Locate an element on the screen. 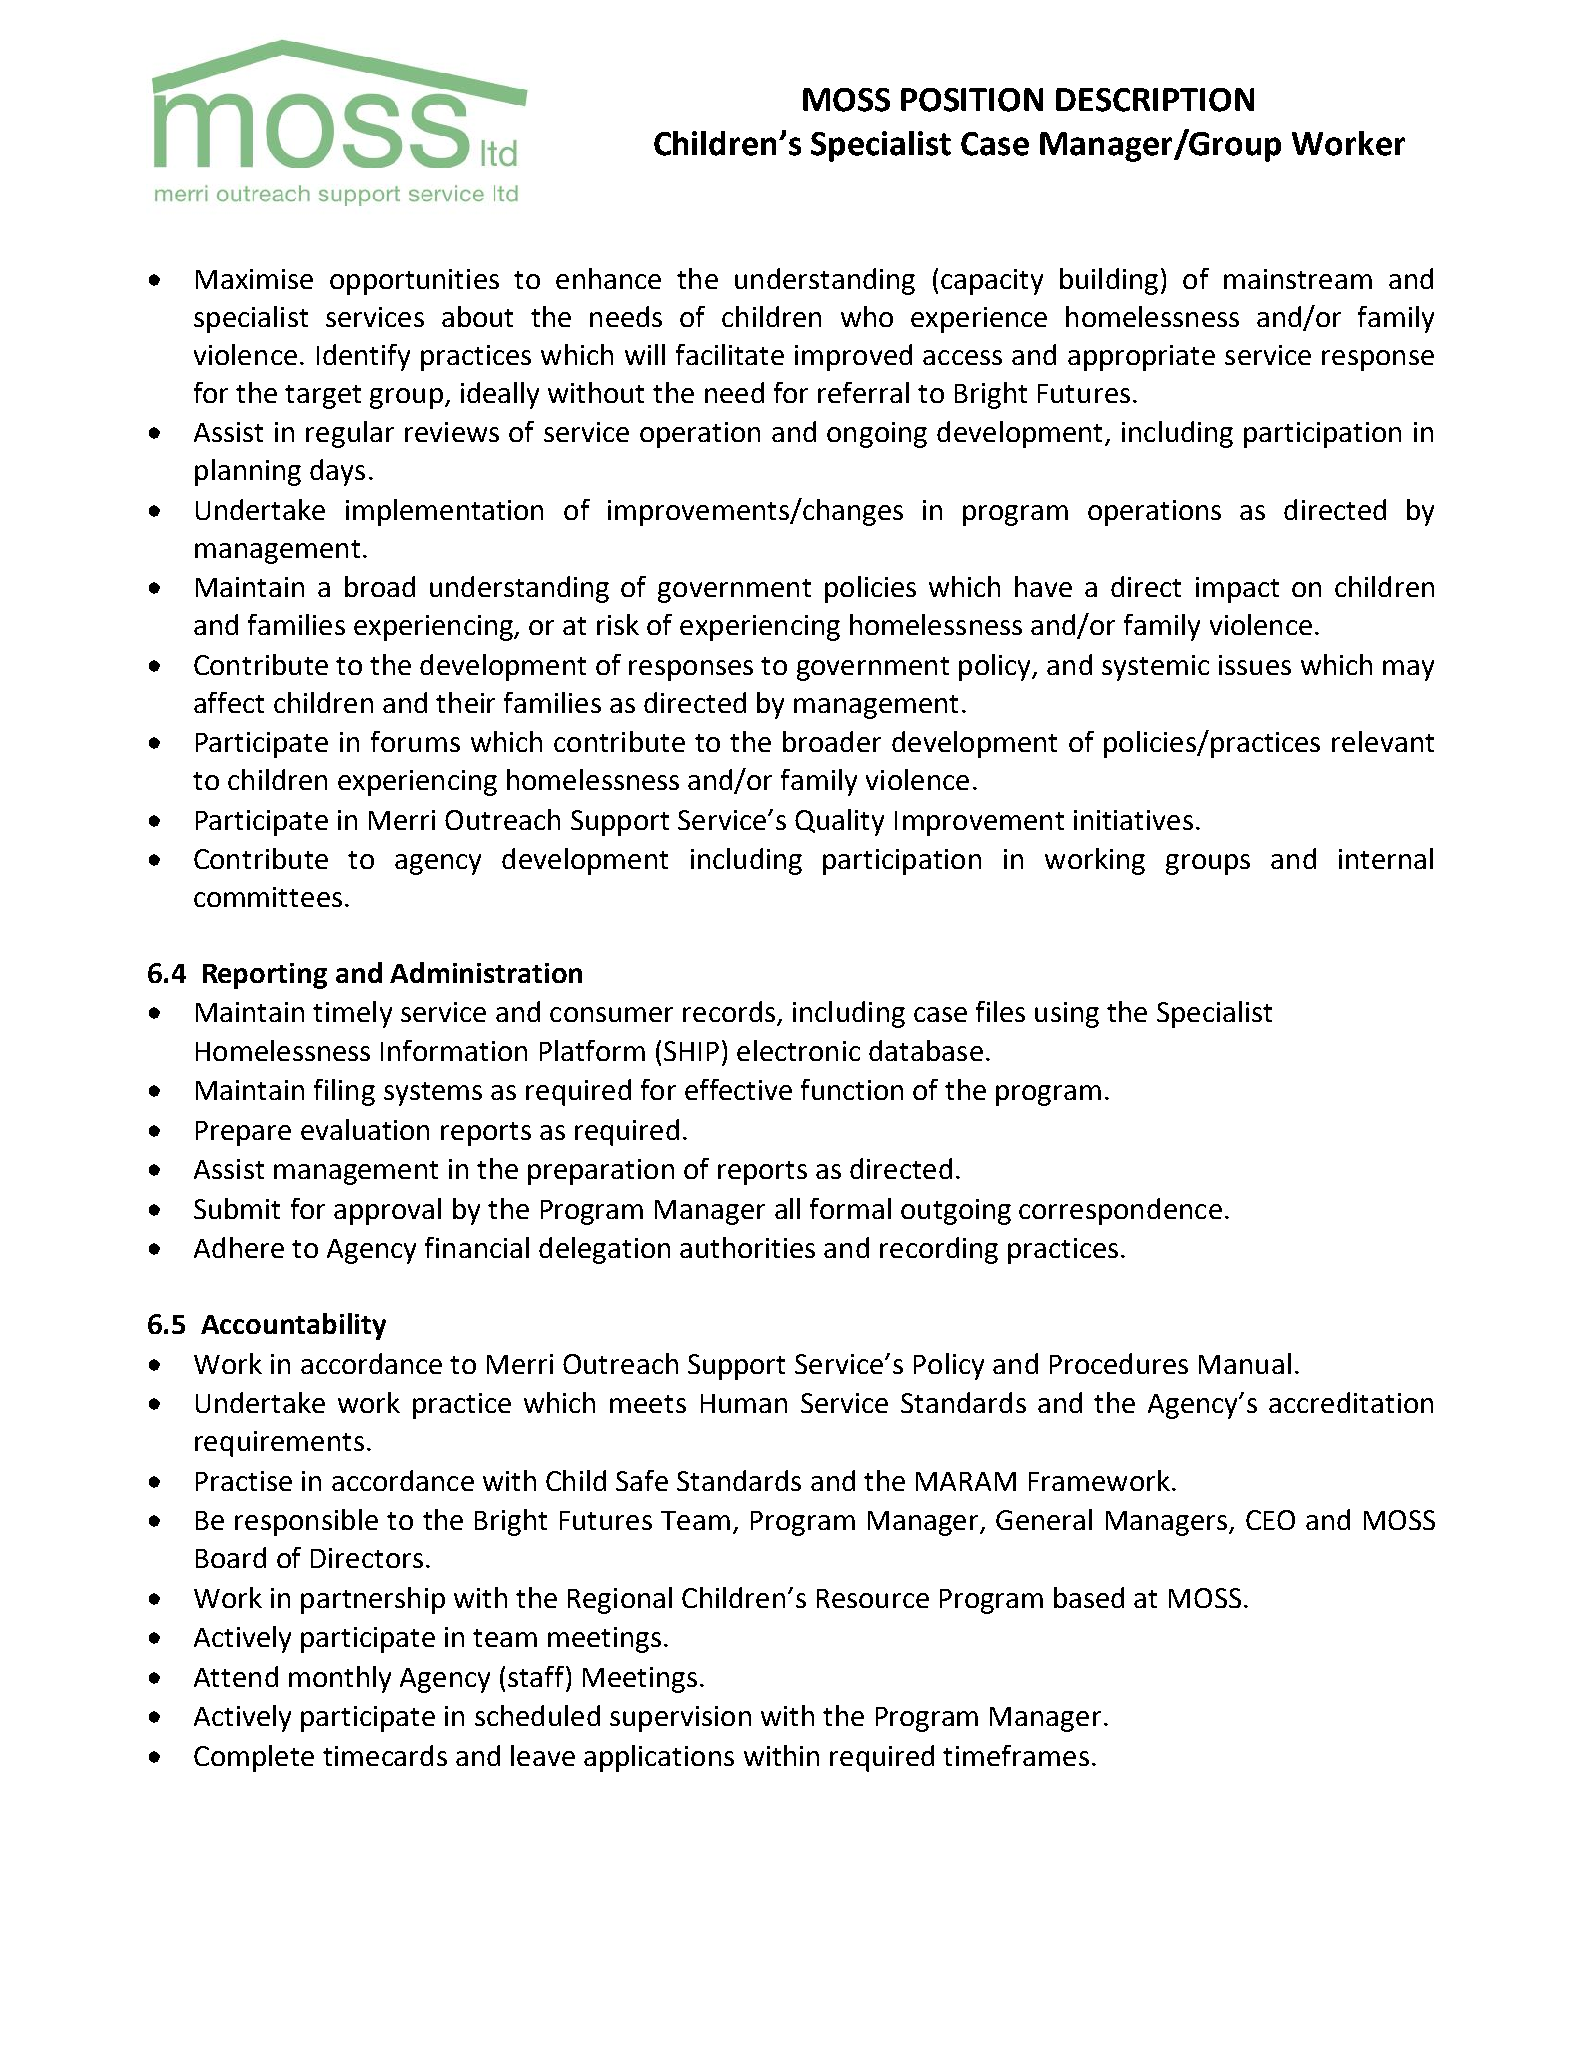 The image size is (1583, 2049). POSITION is located at coordinates (972, 100).
